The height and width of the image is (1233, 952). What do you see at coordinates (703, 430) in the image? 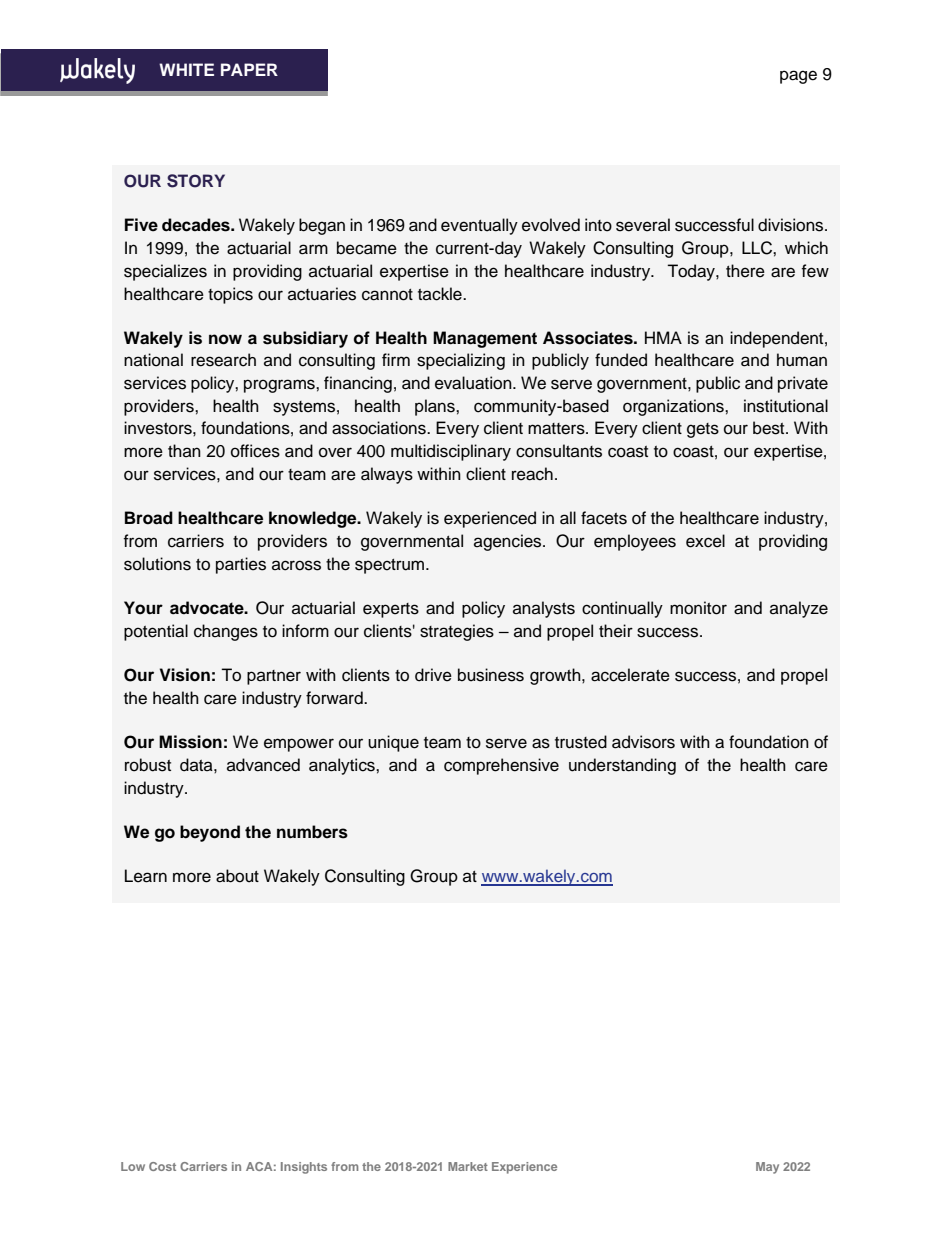
I see `gets` at bounding box center [703, 430].
